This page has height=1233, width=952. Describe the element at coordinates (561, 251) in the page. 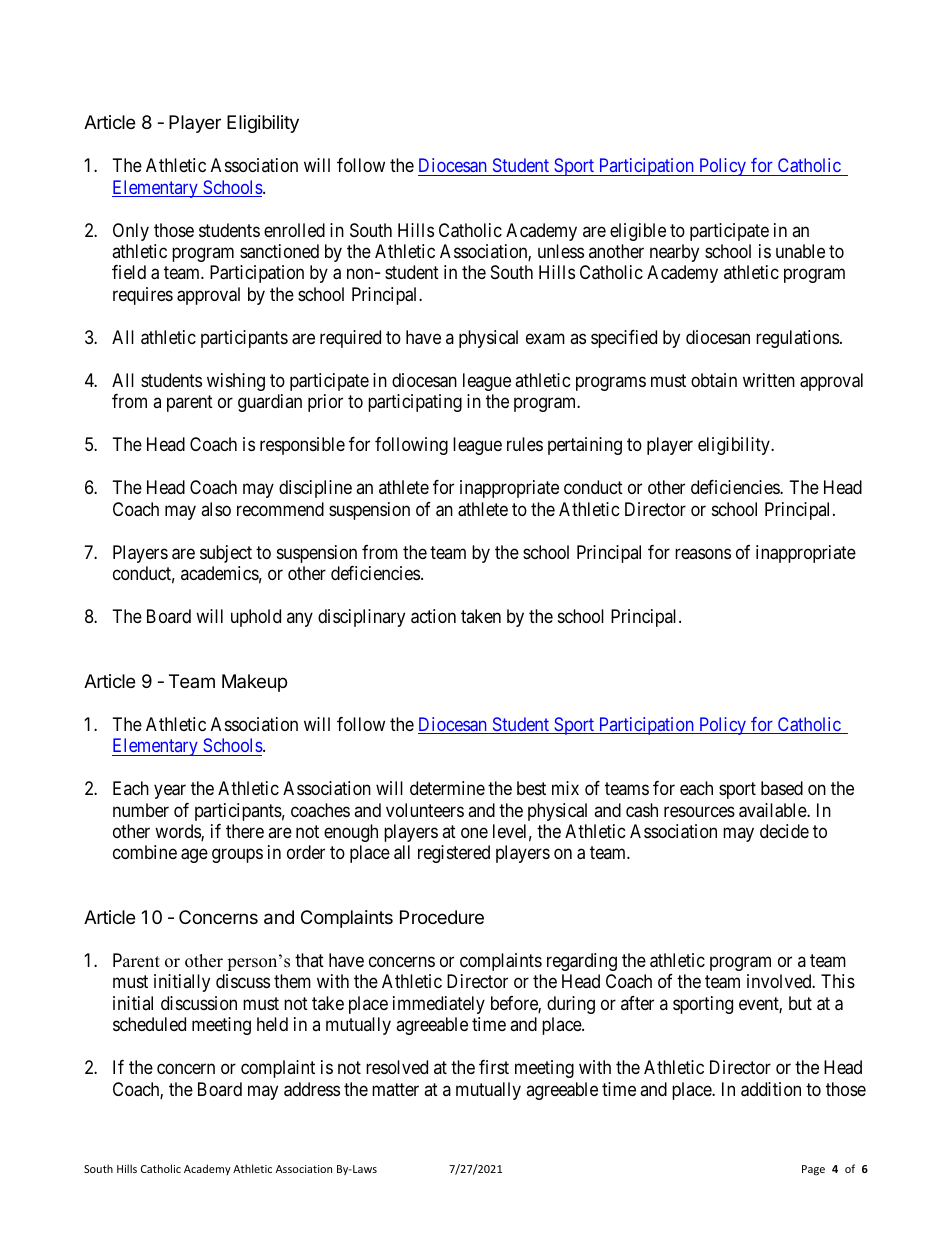

I see `unless` at that location.
